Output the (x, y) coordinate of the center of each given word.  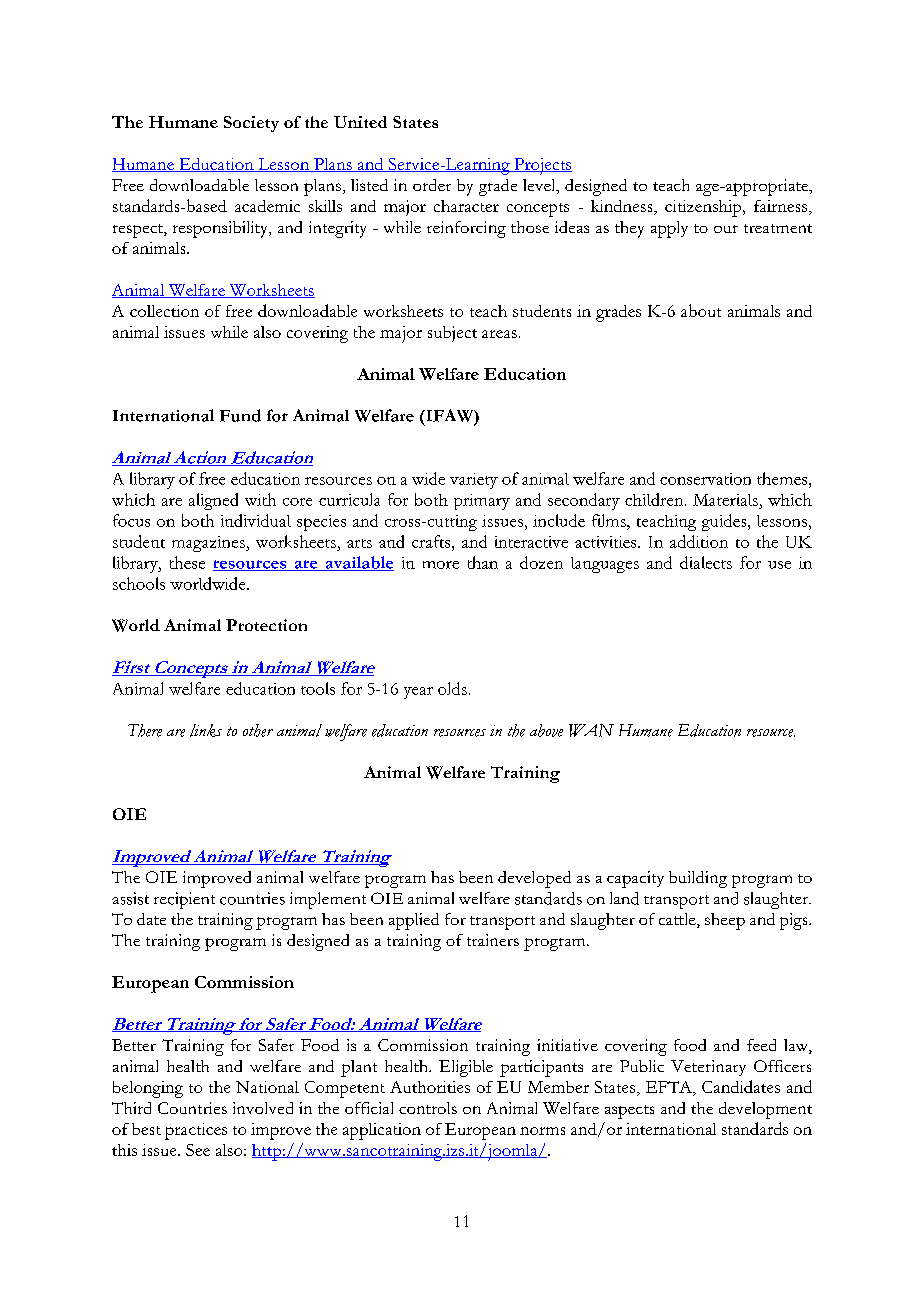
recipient (184, 900)
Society (251, 124)
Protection (266, 625)
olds (452, 688)
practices (196, 1131)
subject (452, 334)
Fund (240, 415)
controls (428, 1108)
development (765, 1110)
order (432, 185)
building (698, 879)
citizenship (704, 208)
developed (534, 879)
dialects (706, 562)
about (701, 310)
